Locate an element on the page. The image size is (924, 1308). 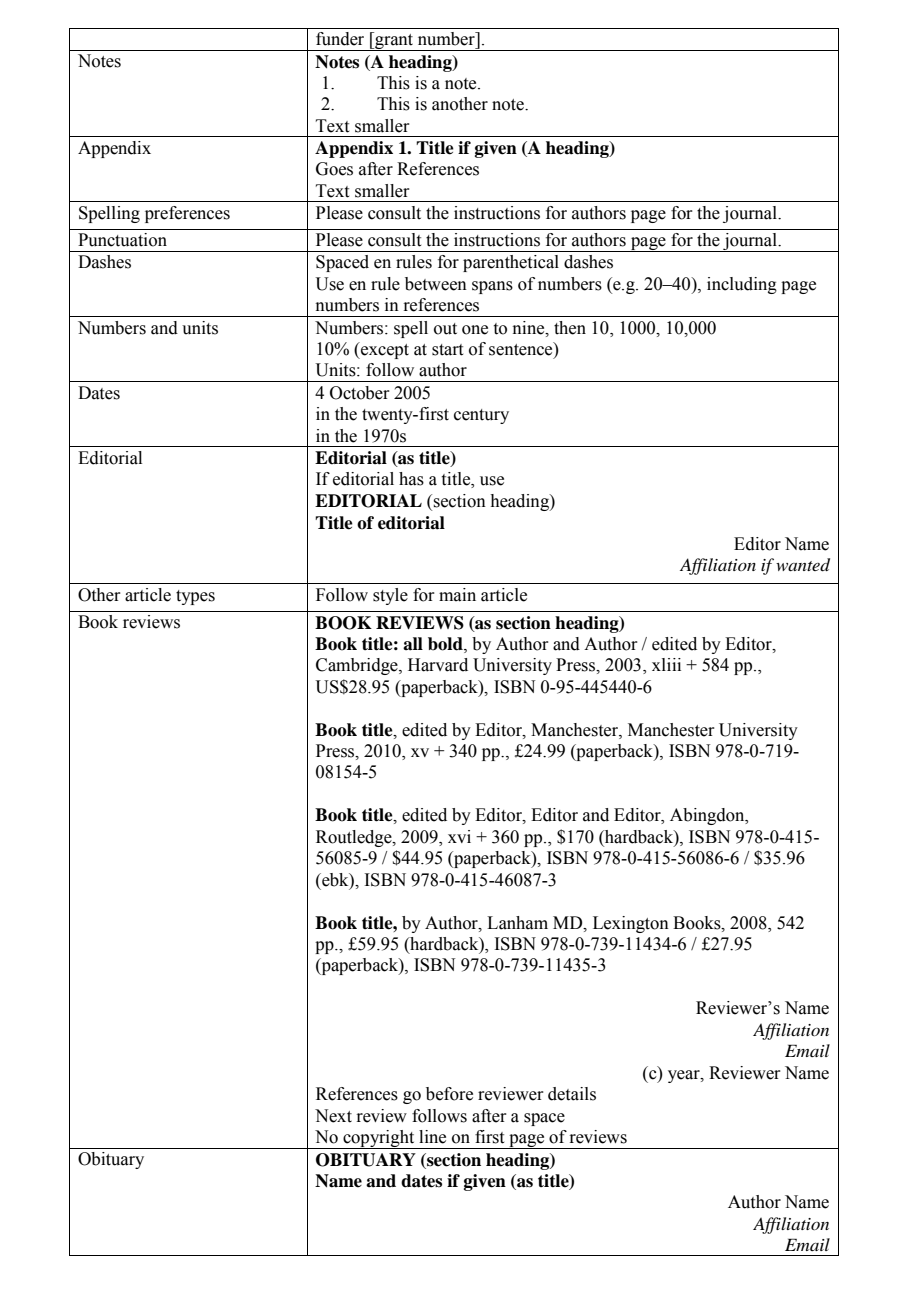
grant is located at coordinates (394, 41).
